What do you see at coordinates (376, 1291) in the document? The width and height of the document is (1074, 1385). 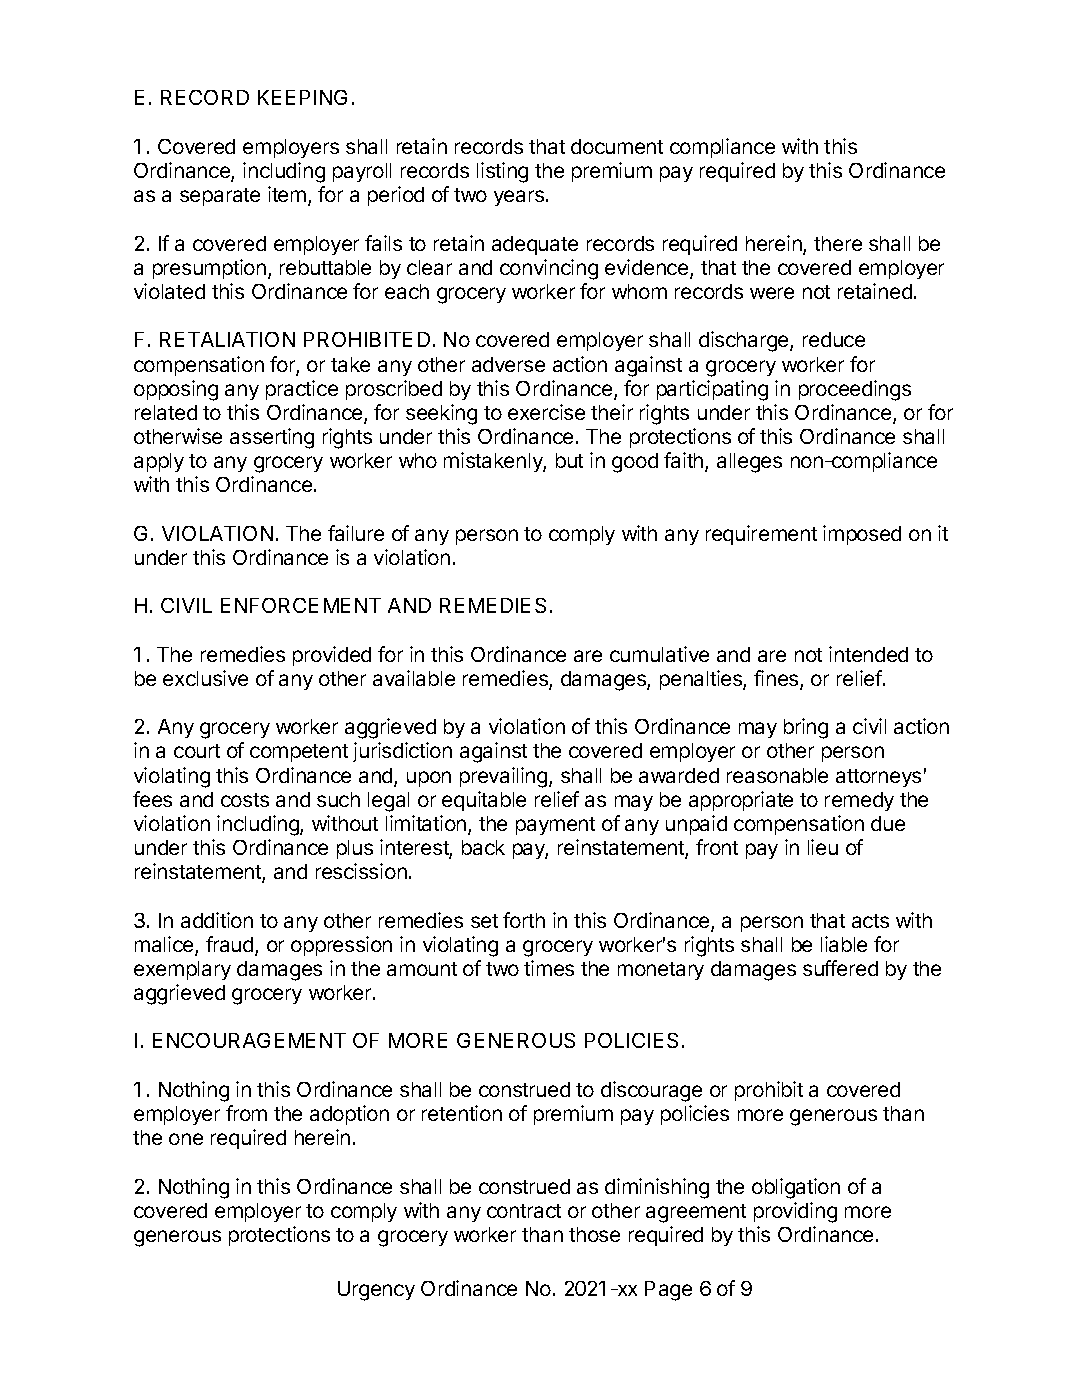 I see `Urgency` at bounding box center [376, 1291].
